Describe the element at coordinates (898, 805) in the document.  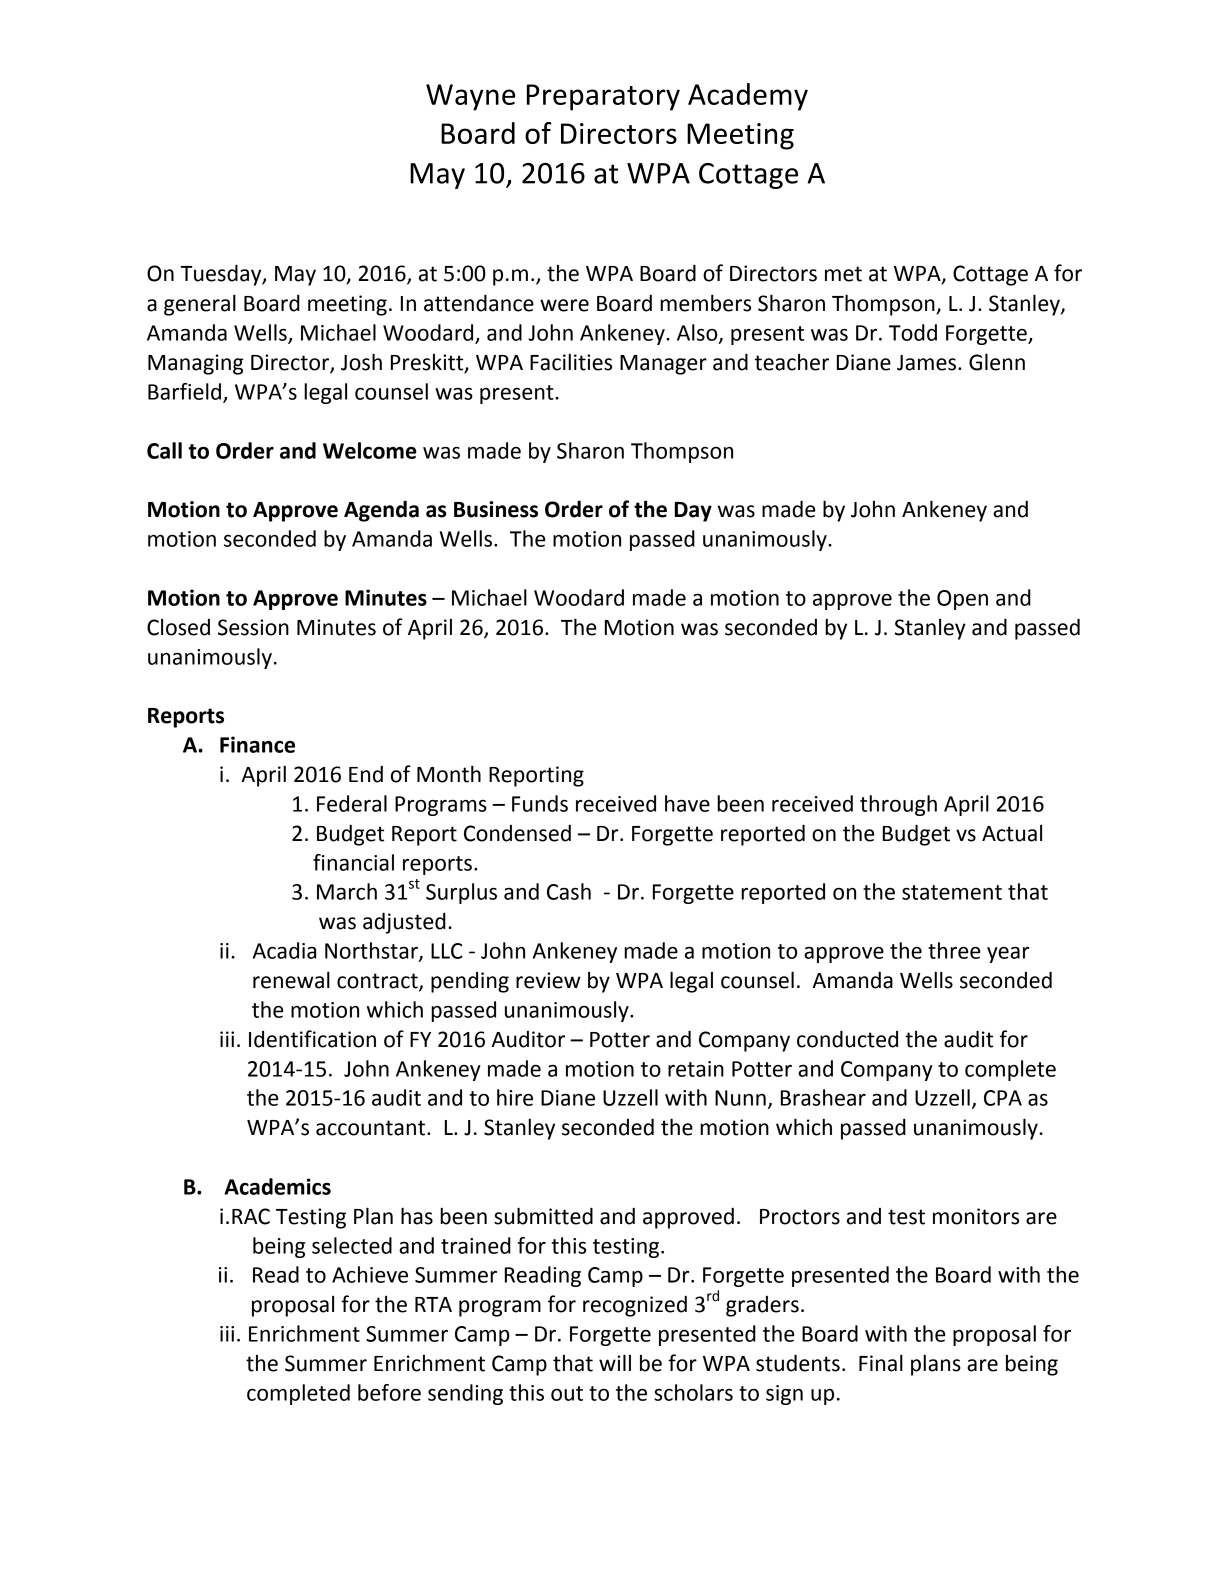
I see `through` at that location.
